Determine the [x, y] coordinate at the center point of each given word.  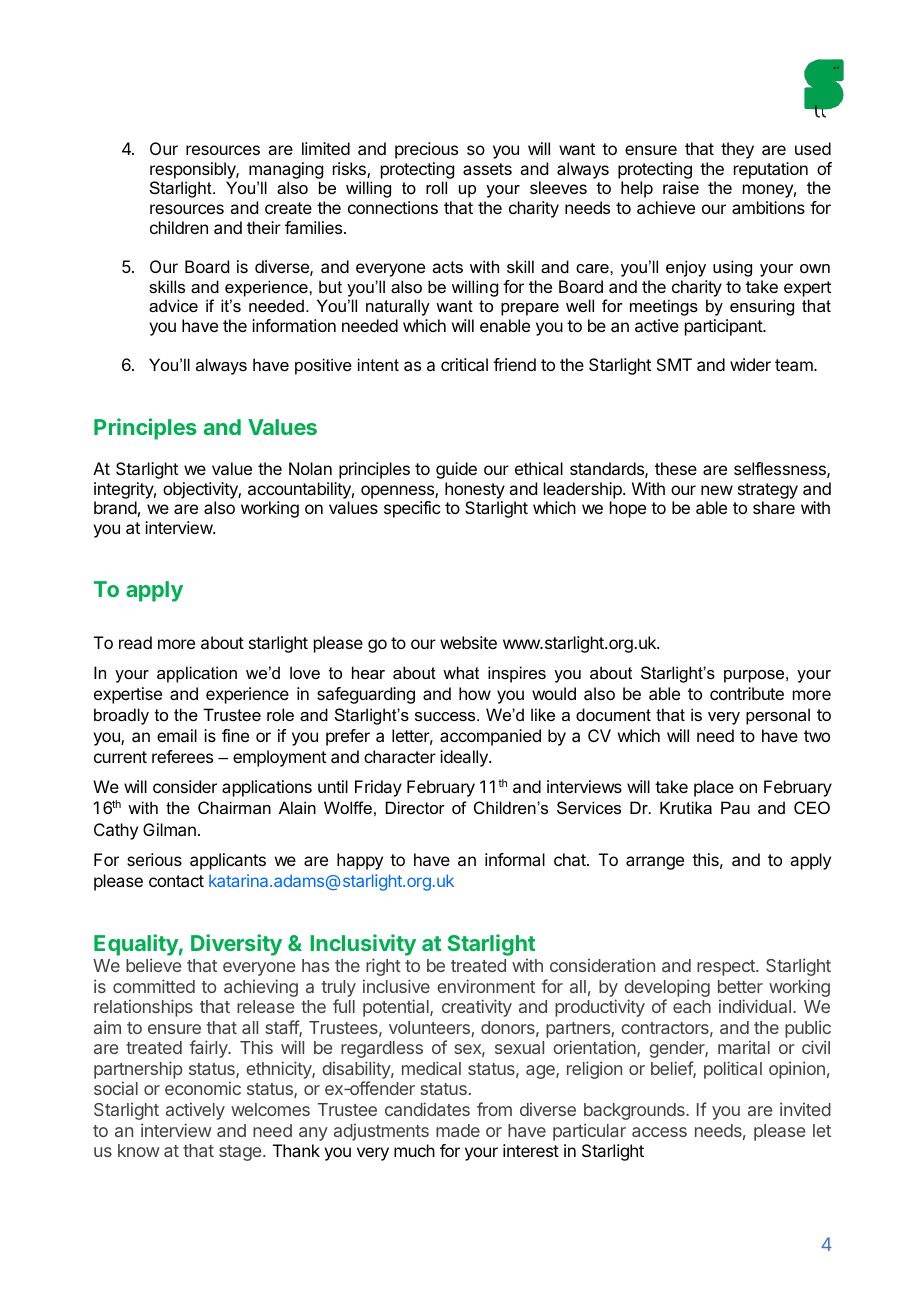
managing [286, 172]
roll [436, 187]
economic [203, 1088]
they [737, 150]
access [659, 1132]
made [458, 1130]
